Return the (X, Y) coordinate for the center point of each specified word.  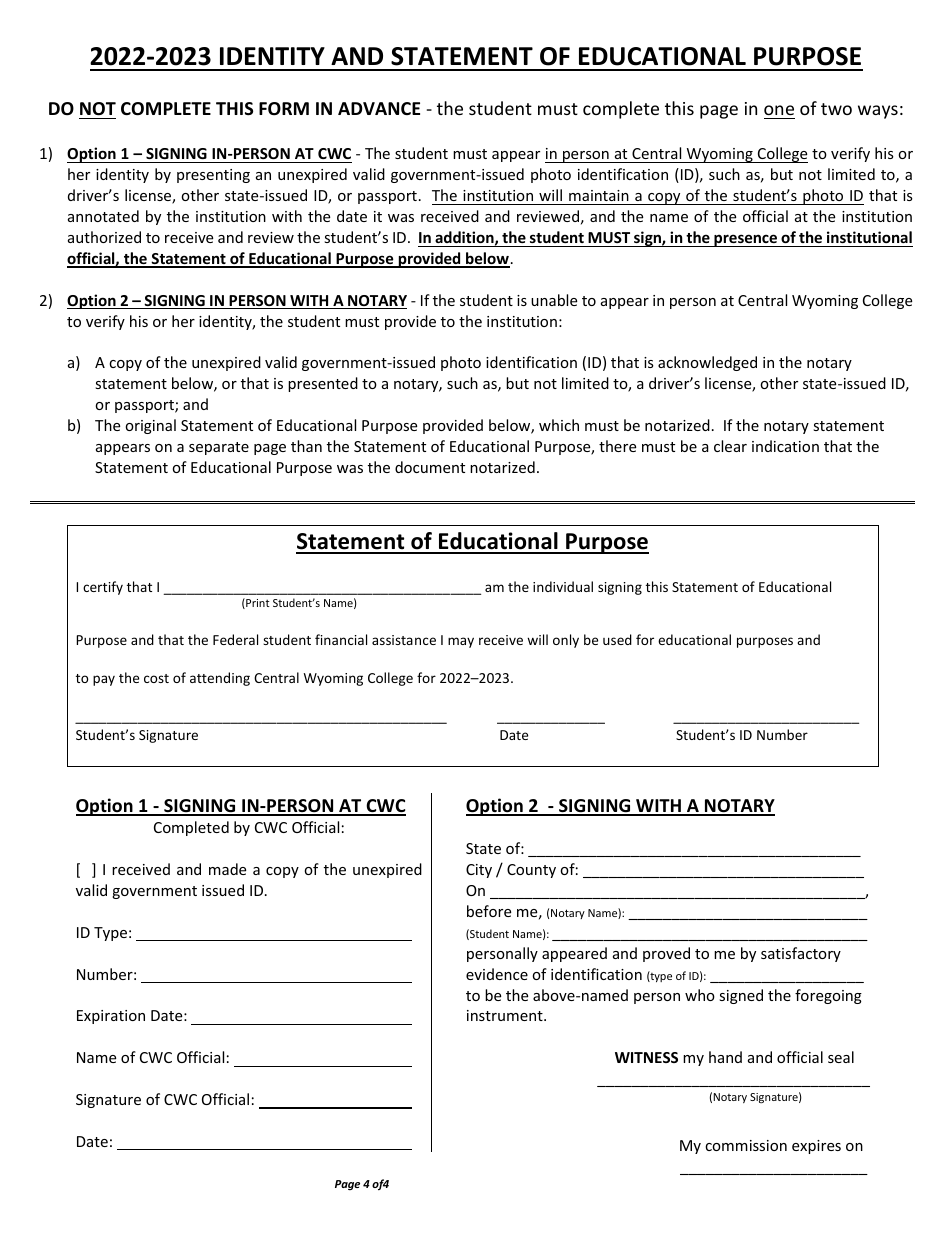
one (779, 110)
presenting (213, 176)
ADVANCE (379, 108)
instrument (506, 1015)
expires (816, 1147)
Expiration (111, 1017)
